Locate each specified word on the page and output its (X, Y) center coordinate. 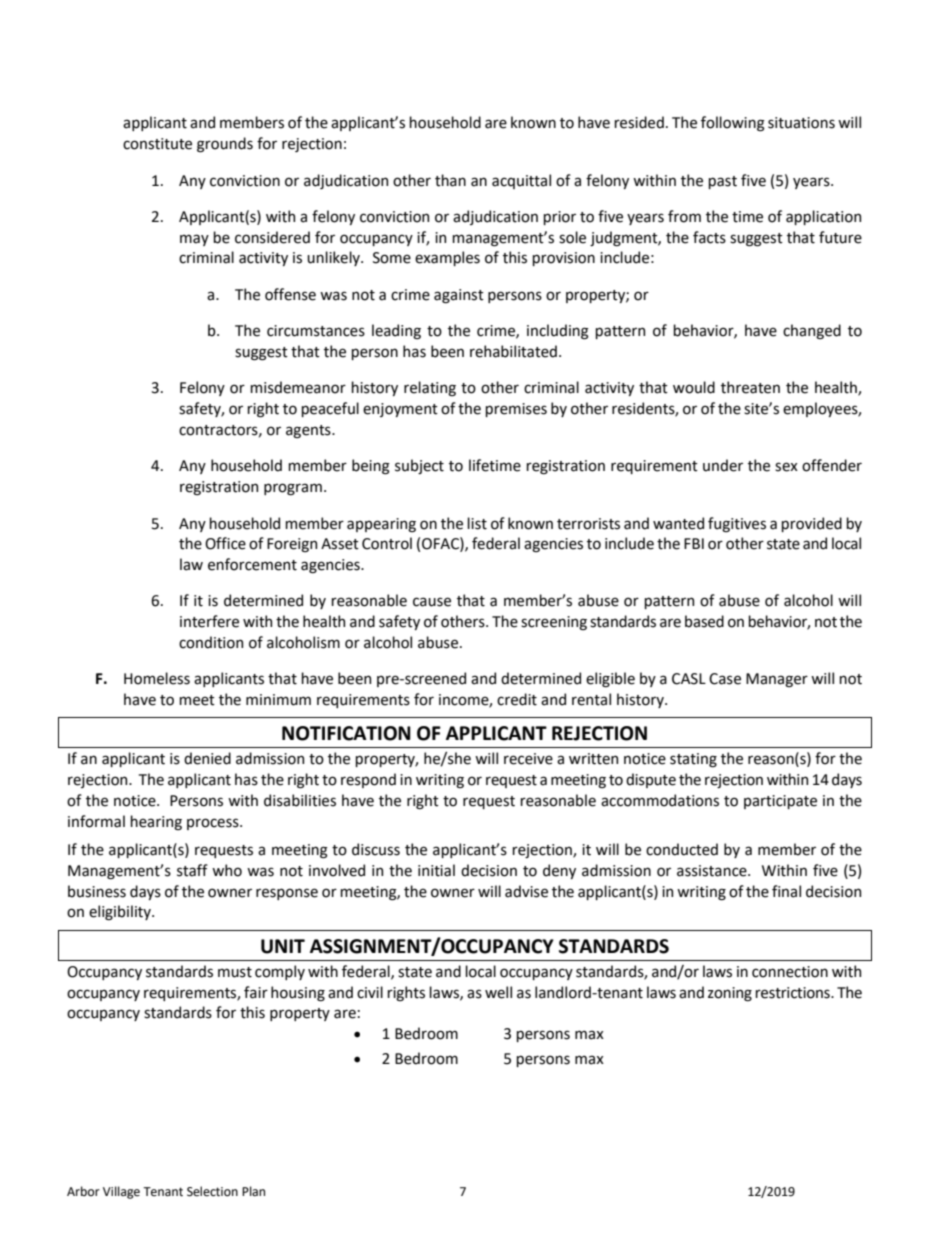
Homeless (157, 678)
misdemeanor (298, 387)
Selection (212, 1191)
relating (430, 388)
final (786, 891)
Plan (253, 1191)
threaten (750, 387)
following (733, 124)
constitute (157, 144)
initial (436, 870)
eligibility (121, 912)
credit (517, 699)
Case (725, 679)
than (450, 180)
